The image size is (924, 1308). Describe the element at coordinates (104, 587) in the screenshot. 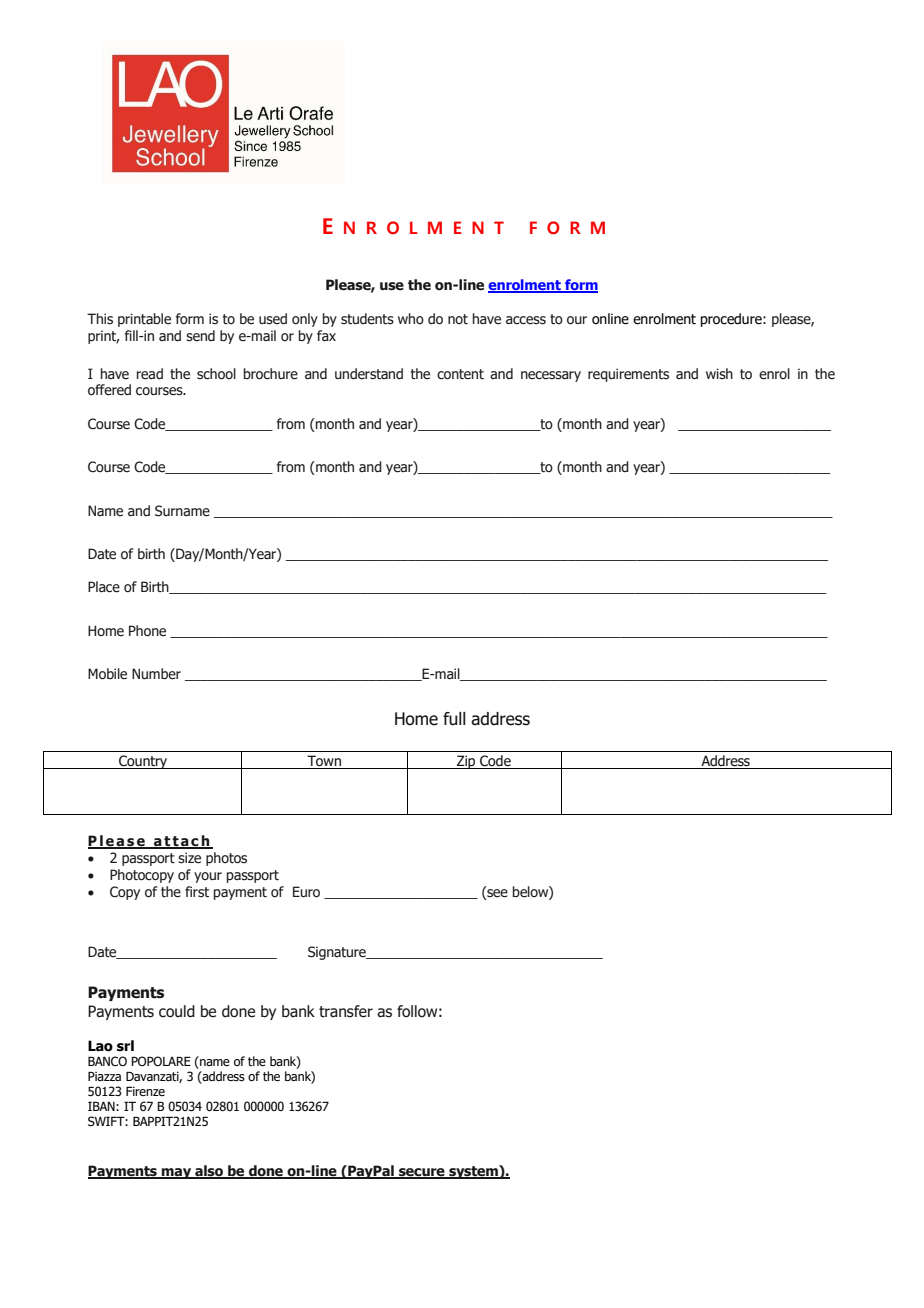

I see `Place` at that location.
